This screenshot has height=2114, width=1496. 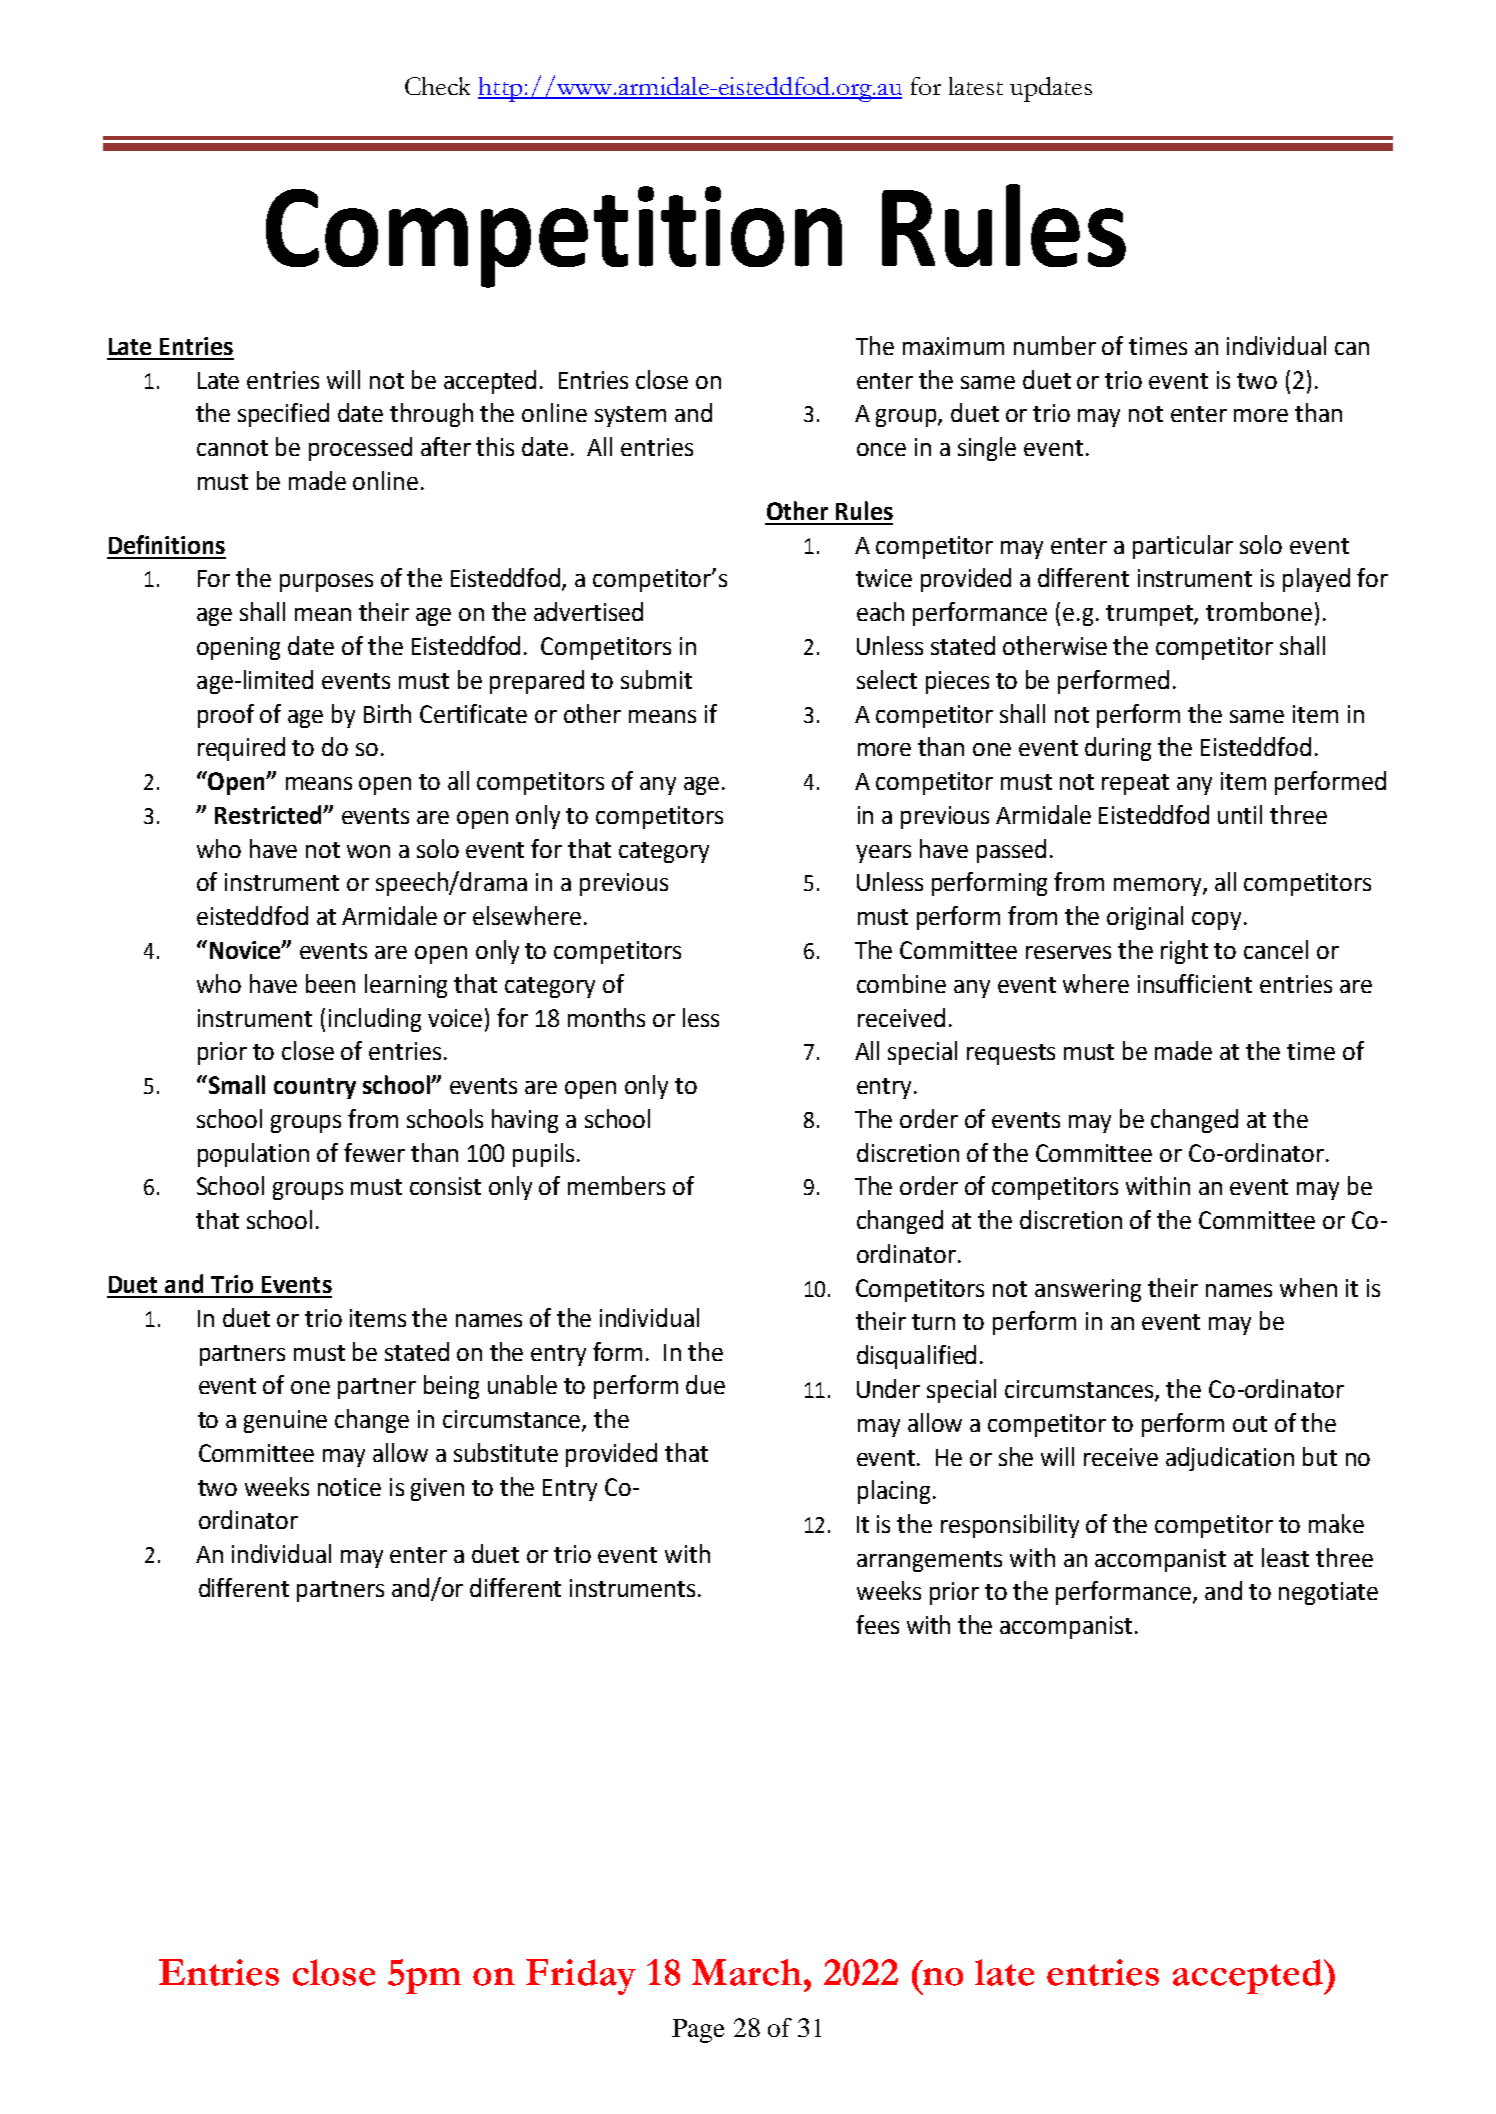 What do you see at coordinates (883, 854) in the screenshot?
I see `years` at bounding box center [883, 854].
